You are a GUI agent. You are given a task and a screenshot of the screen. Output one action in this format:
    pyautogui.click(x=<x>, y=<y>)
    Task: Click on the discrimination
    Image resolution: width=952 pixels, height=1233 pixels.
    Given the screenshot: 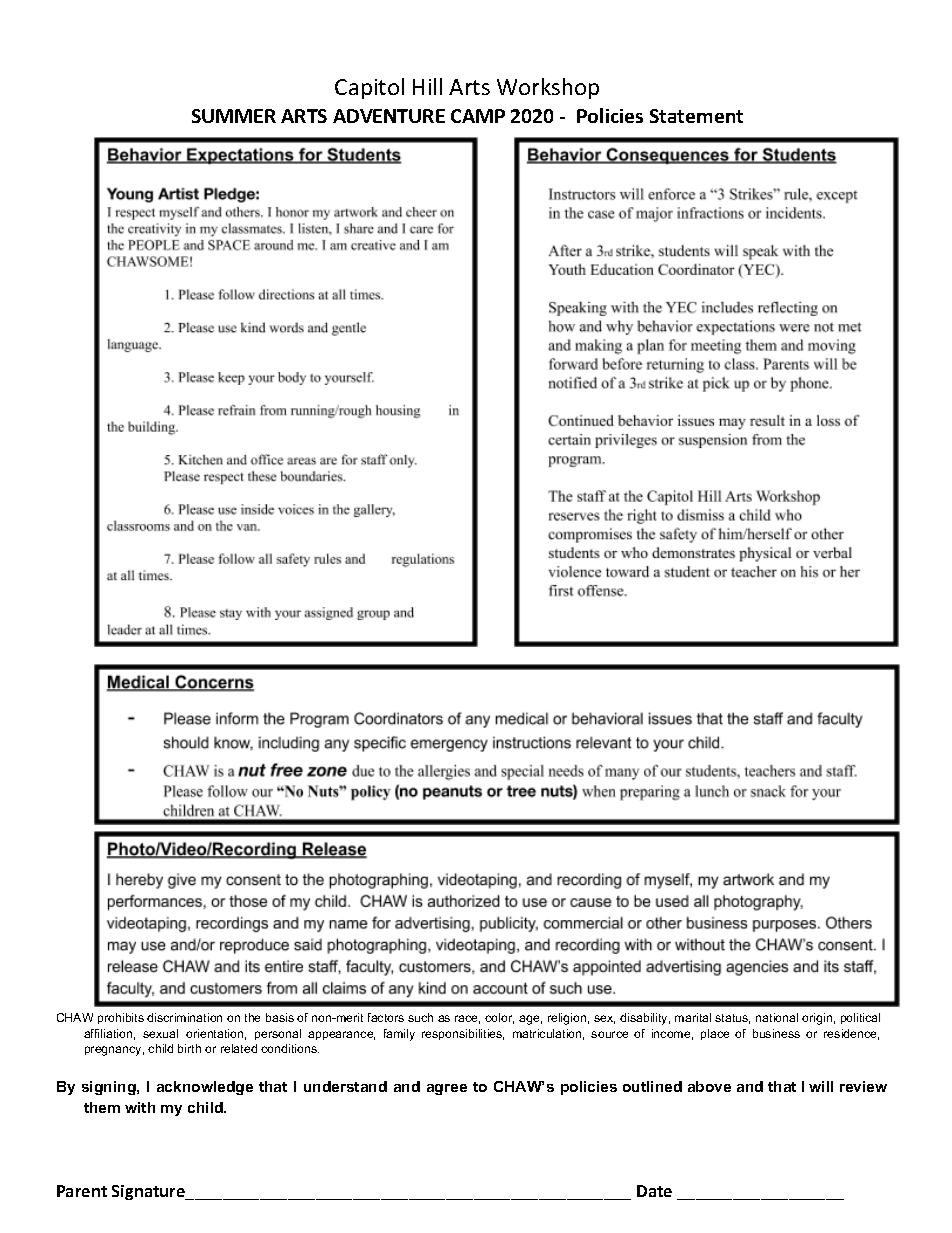 What is the action you would take?
    pyautogui.click(x=184, y=1017)
